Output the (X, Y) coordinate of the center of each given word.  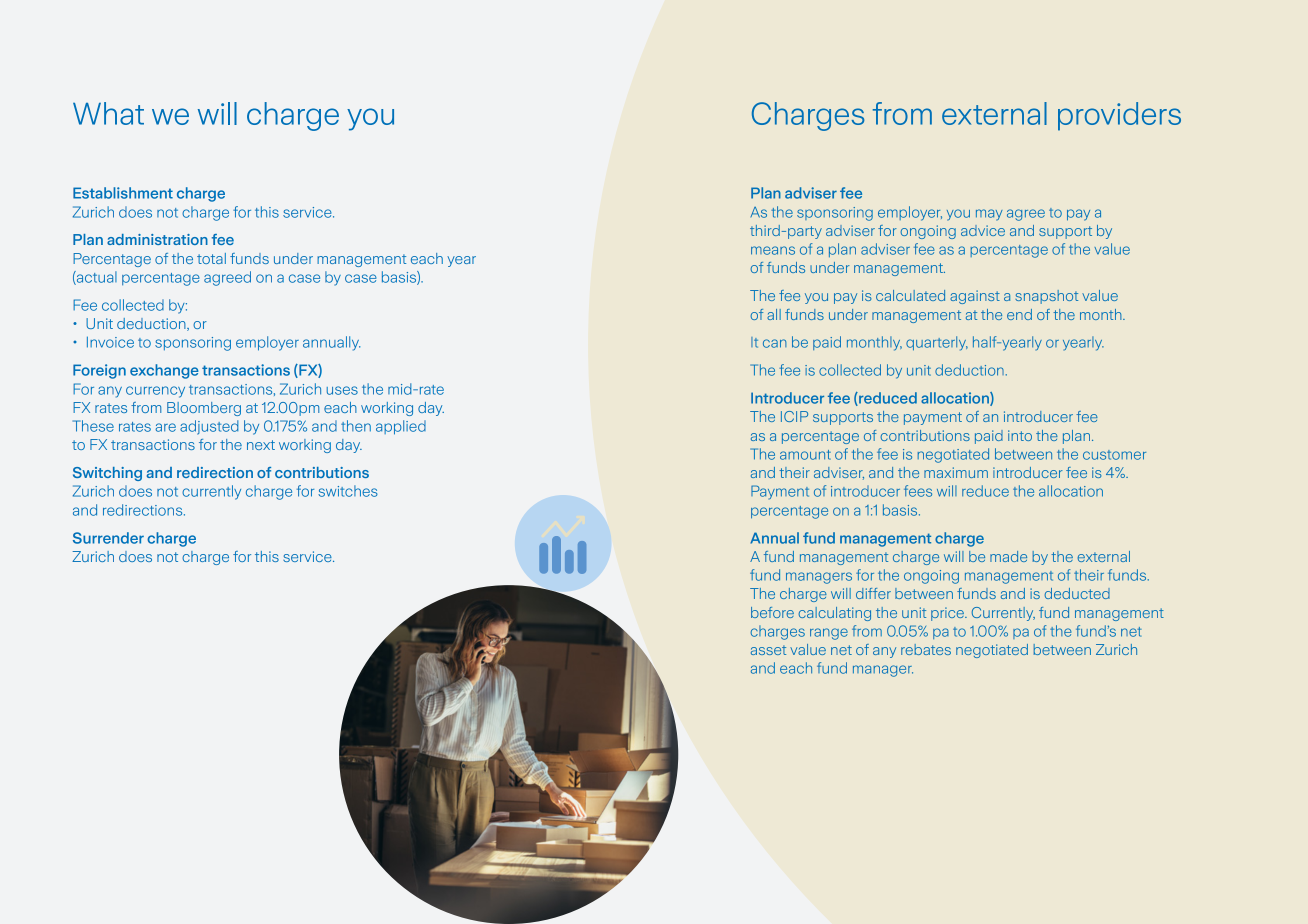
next (261, 445)
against (975, 297)
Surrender (108, 538)
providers (1119, 116)
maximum (956, 472)
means (773, 250)
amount (805, 455)
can (775, 343)
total (211, 258)
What (108, 113)
